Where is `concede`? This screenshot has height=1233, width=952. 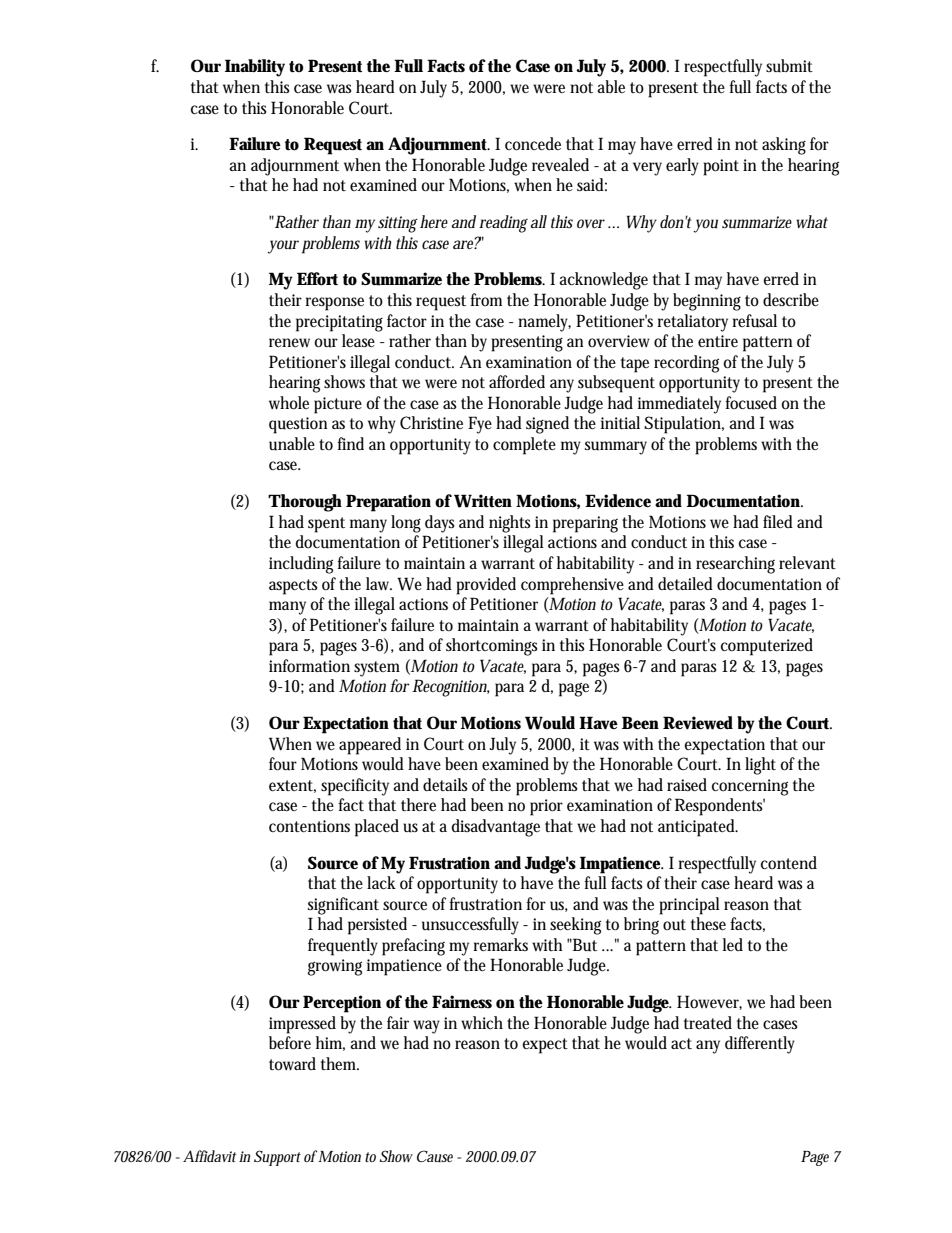 concede is located at coordinates (533, 144).
